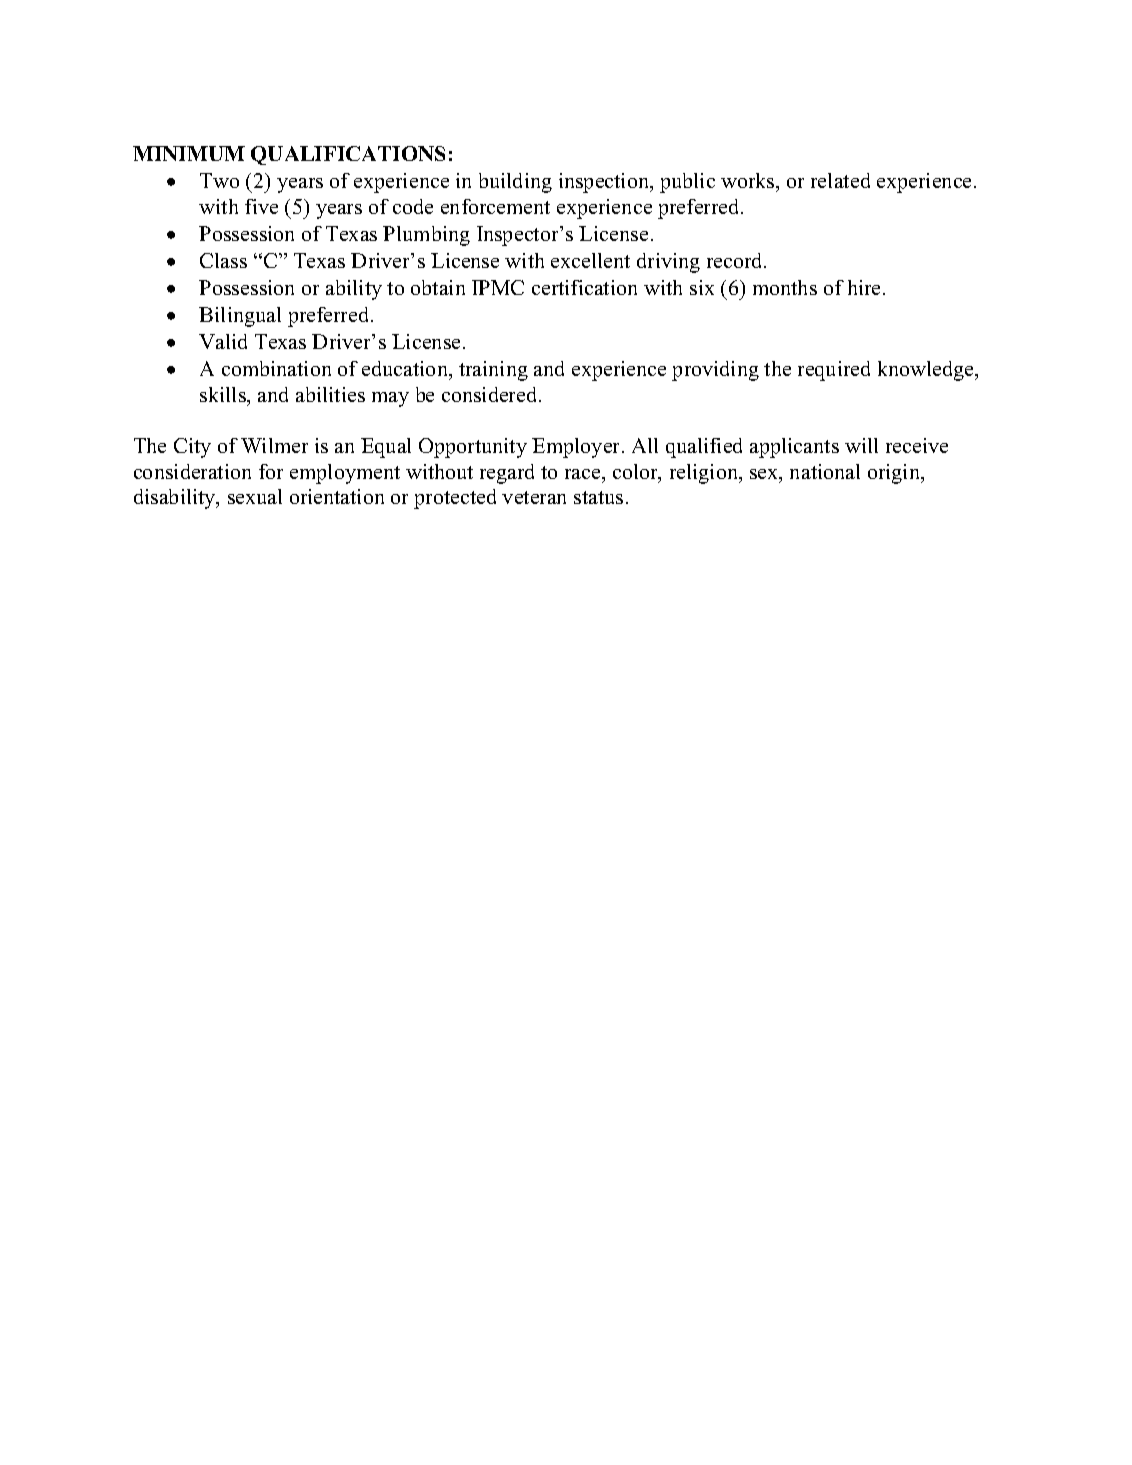 The width and height of the screenshot is (1132, 1465). Describe the element at coordinates (534, 497) in the screenshot. I see `veteran` at that location.
